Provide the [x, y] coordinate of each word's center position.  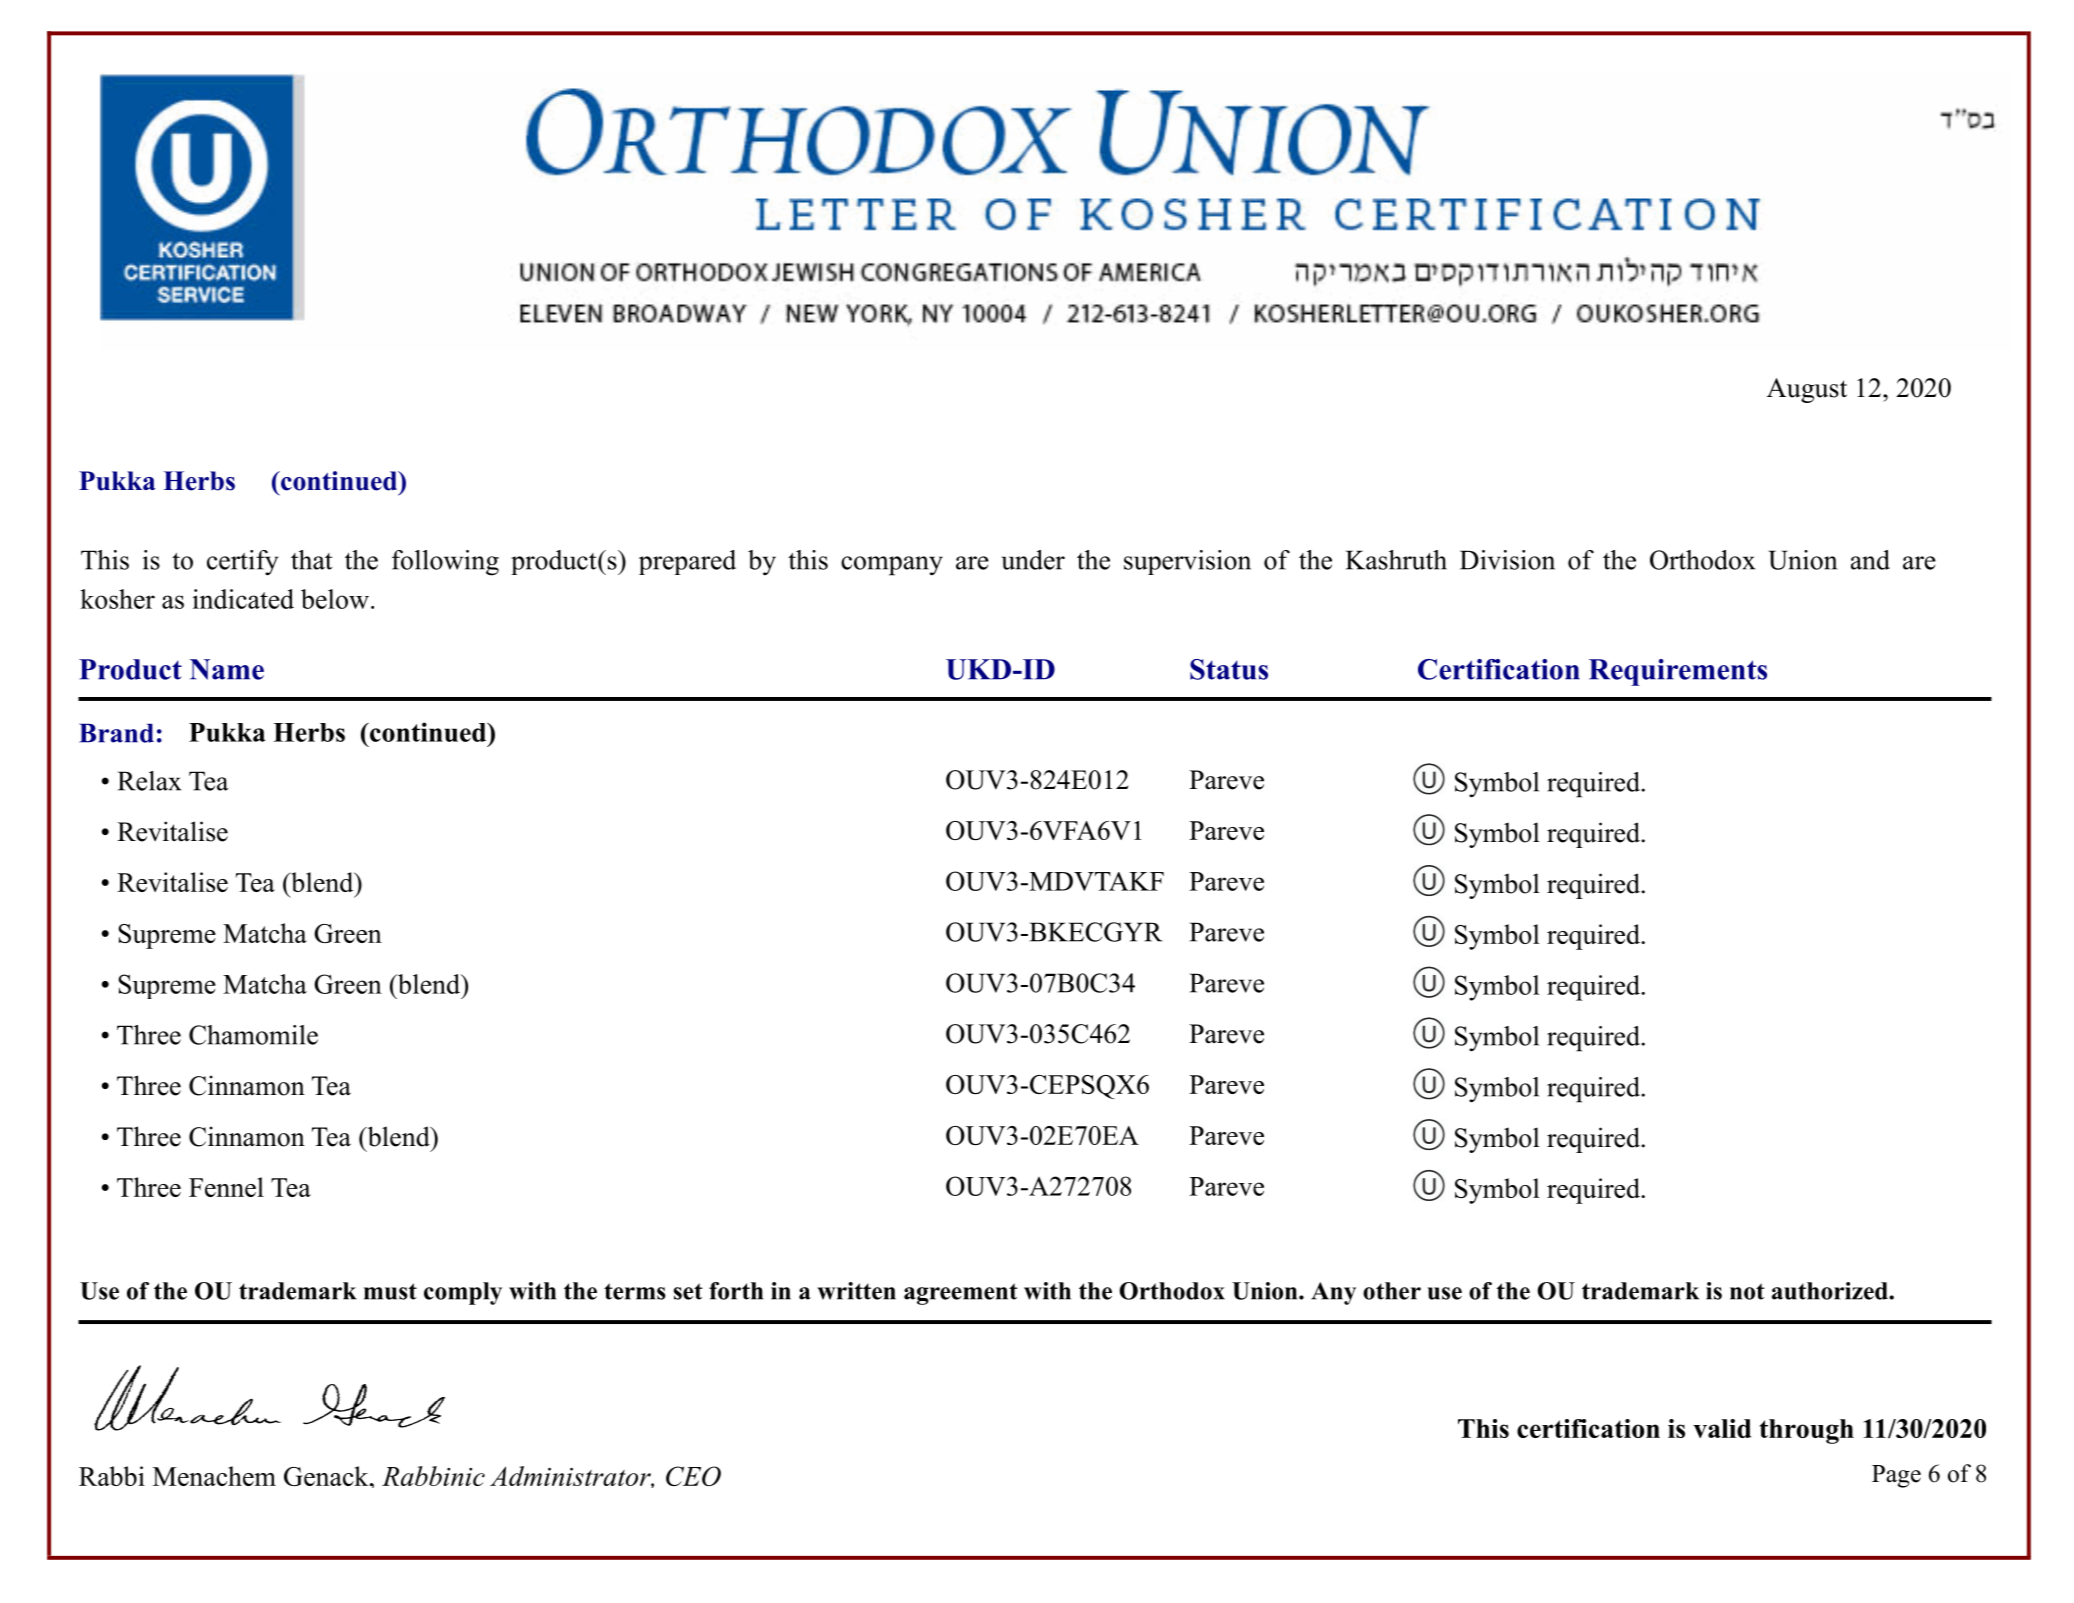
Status [1229, 669]
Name [227, 669]
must [390, 1291]
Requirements [1678, 672]
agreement [961, 1294]
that [311, 560]
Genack [327, 1476]
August [1807, 390]
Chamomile [253, 1035]
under [1033, 560]
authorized [1831, 1291]
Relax [149, 781]
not [1747, 1291]
